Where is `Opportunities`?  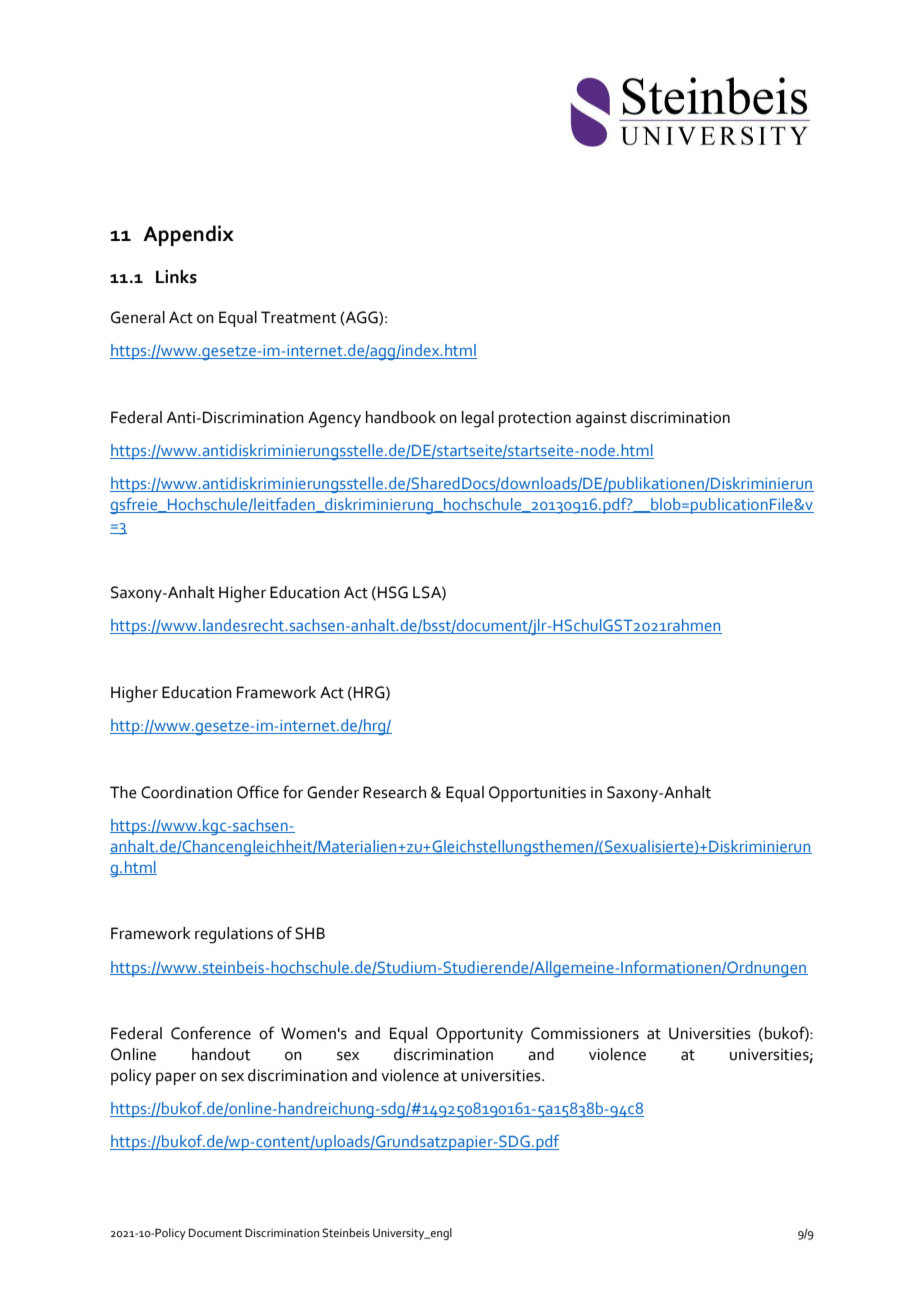
Opportunities is located at coordinates (537, 794).
